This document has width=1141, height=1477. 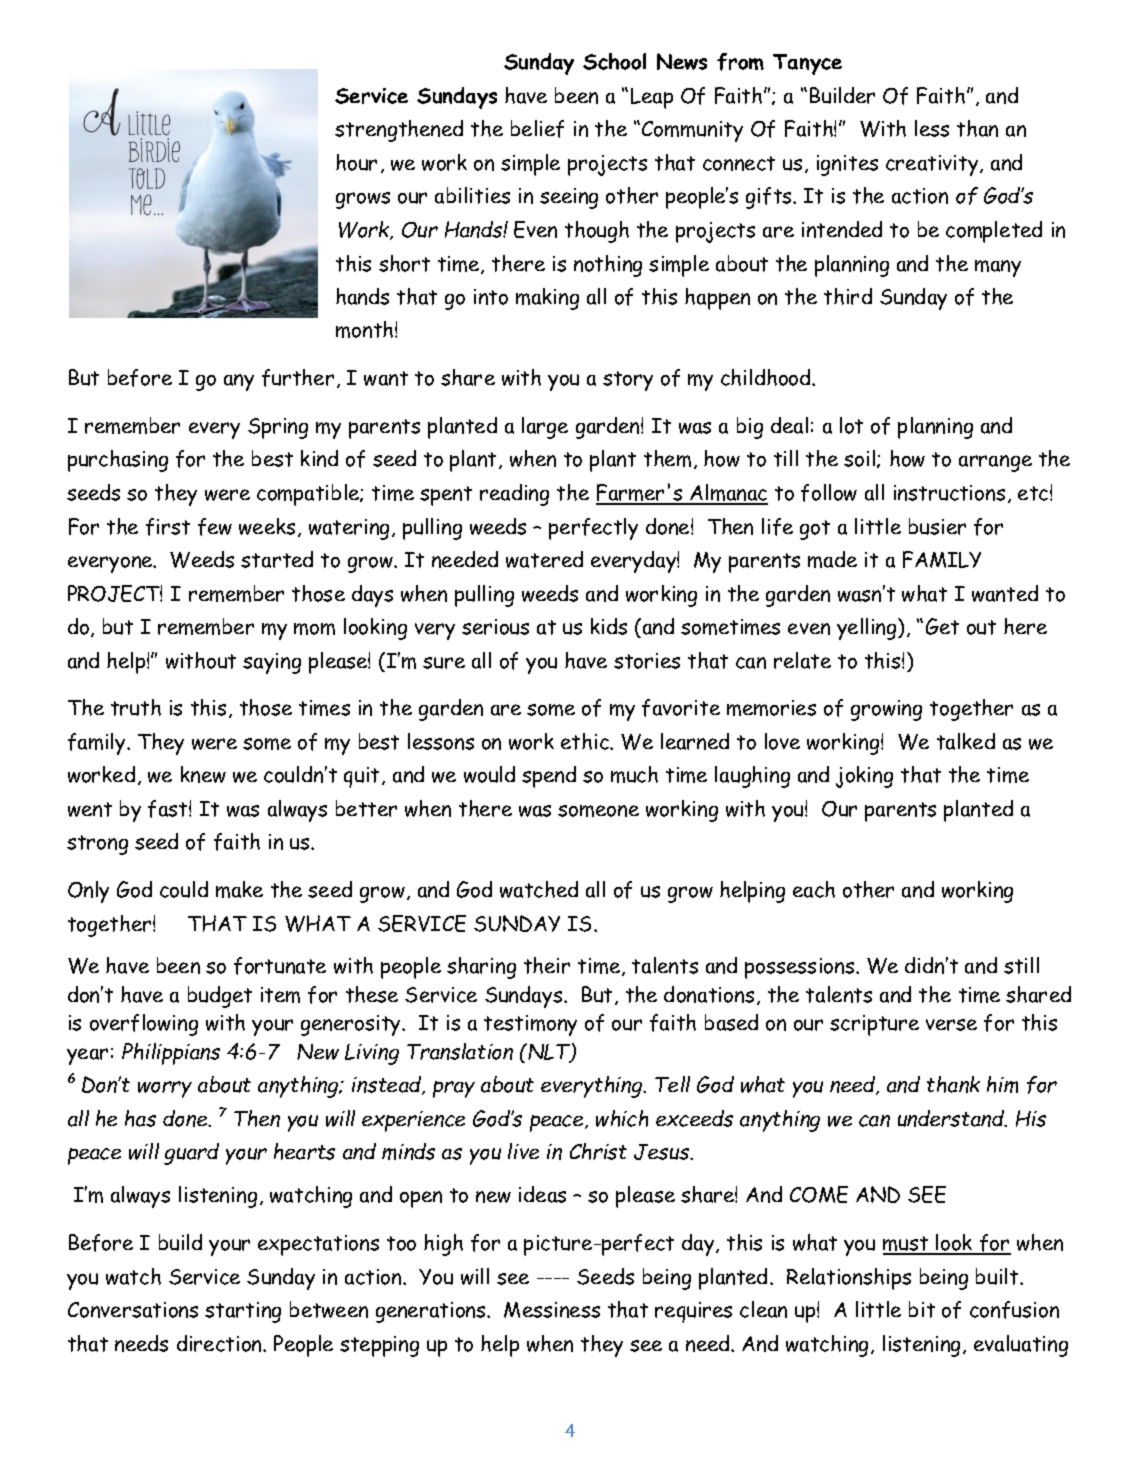 What do you see at coordinates (949, 493) in the document?
I see `instructions` at bounding box center [949, 493].
